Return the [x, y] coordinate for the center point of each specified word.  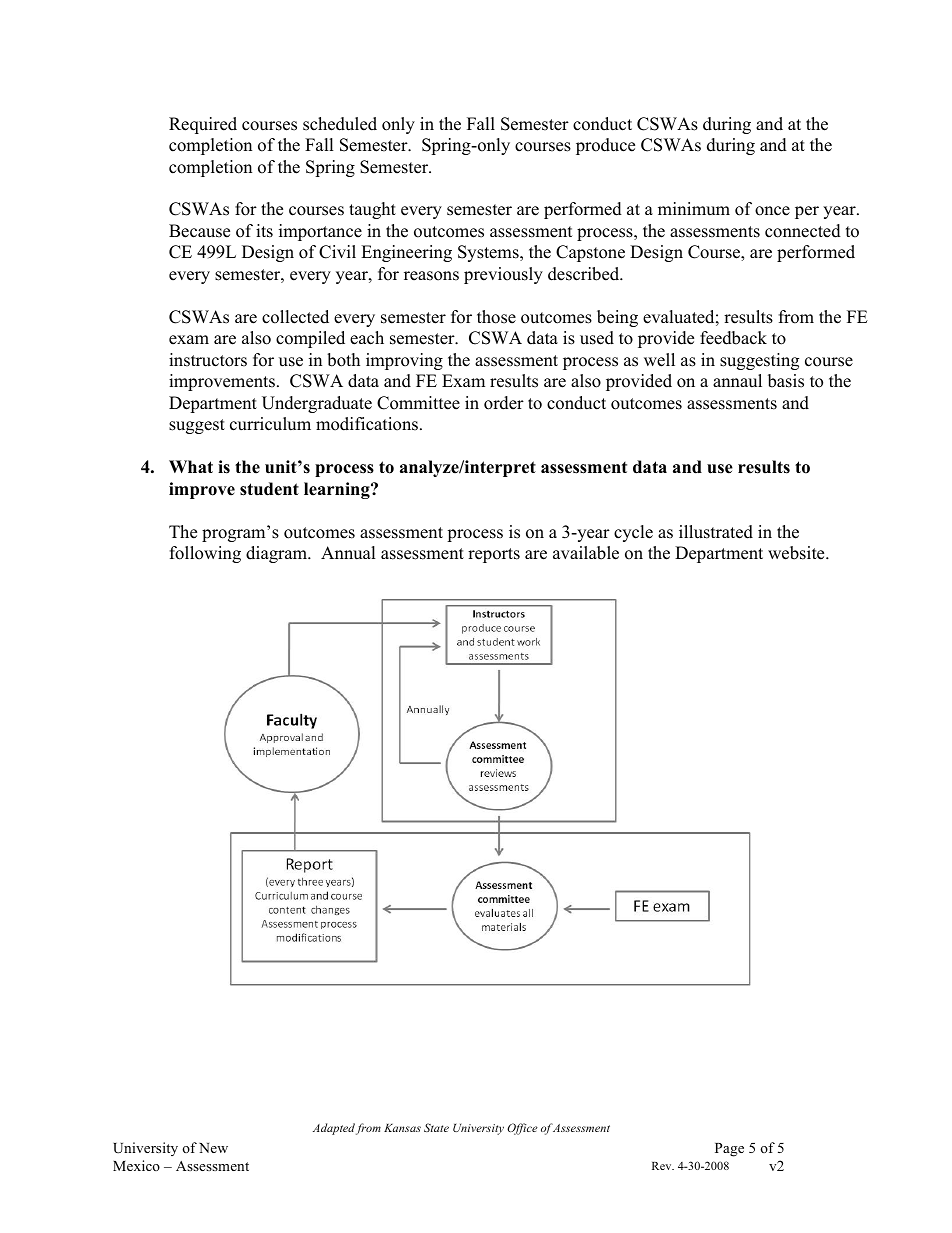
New [213, 1148]
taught [372, 210]
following [205, 554]
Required [203, 125]
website [797, 553]
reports [494, 555]
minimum [694, 209]
